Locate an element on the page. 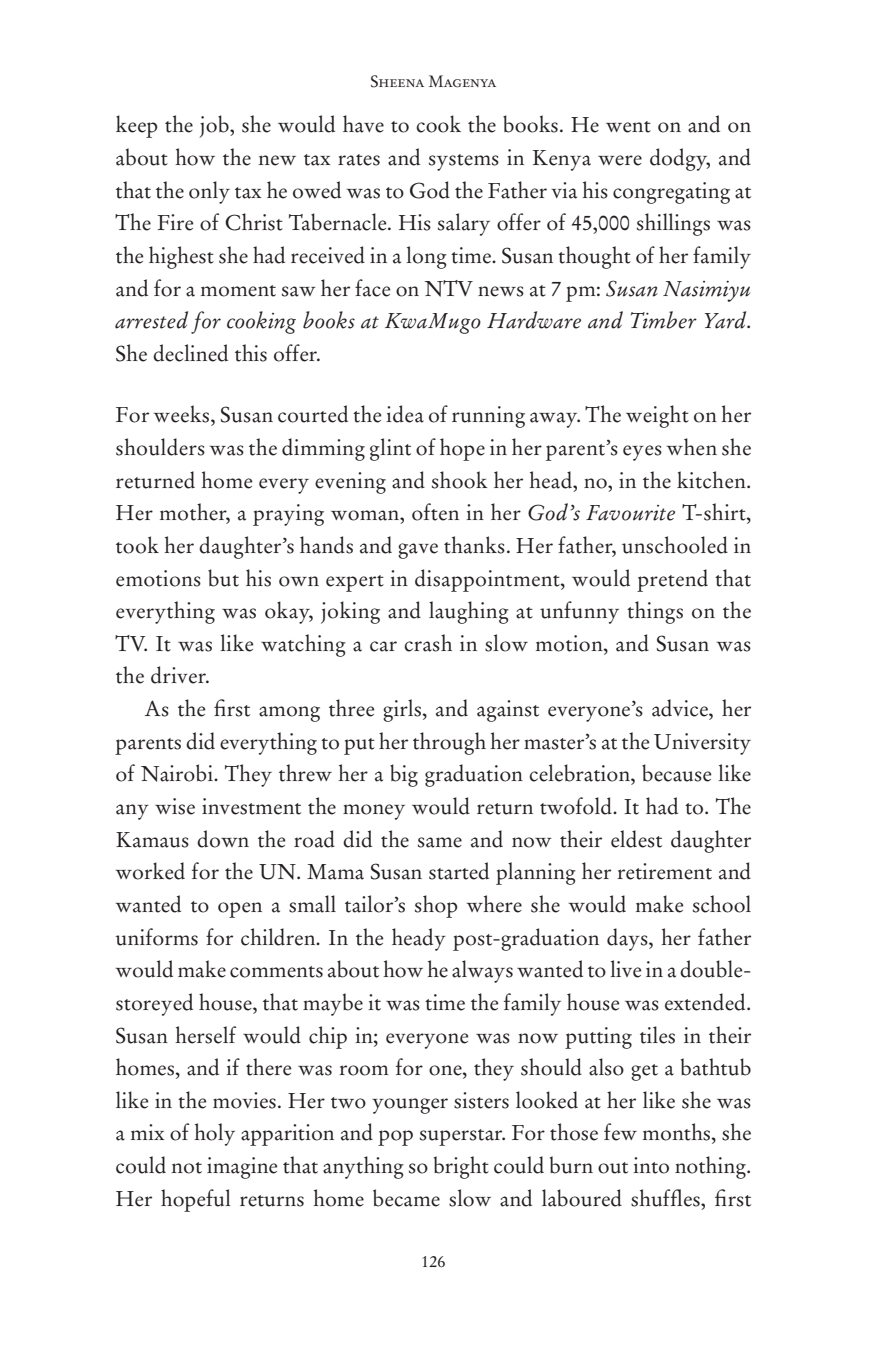 The width and height of the document is (896, 1359). job is located at coordinates (215, 126).
